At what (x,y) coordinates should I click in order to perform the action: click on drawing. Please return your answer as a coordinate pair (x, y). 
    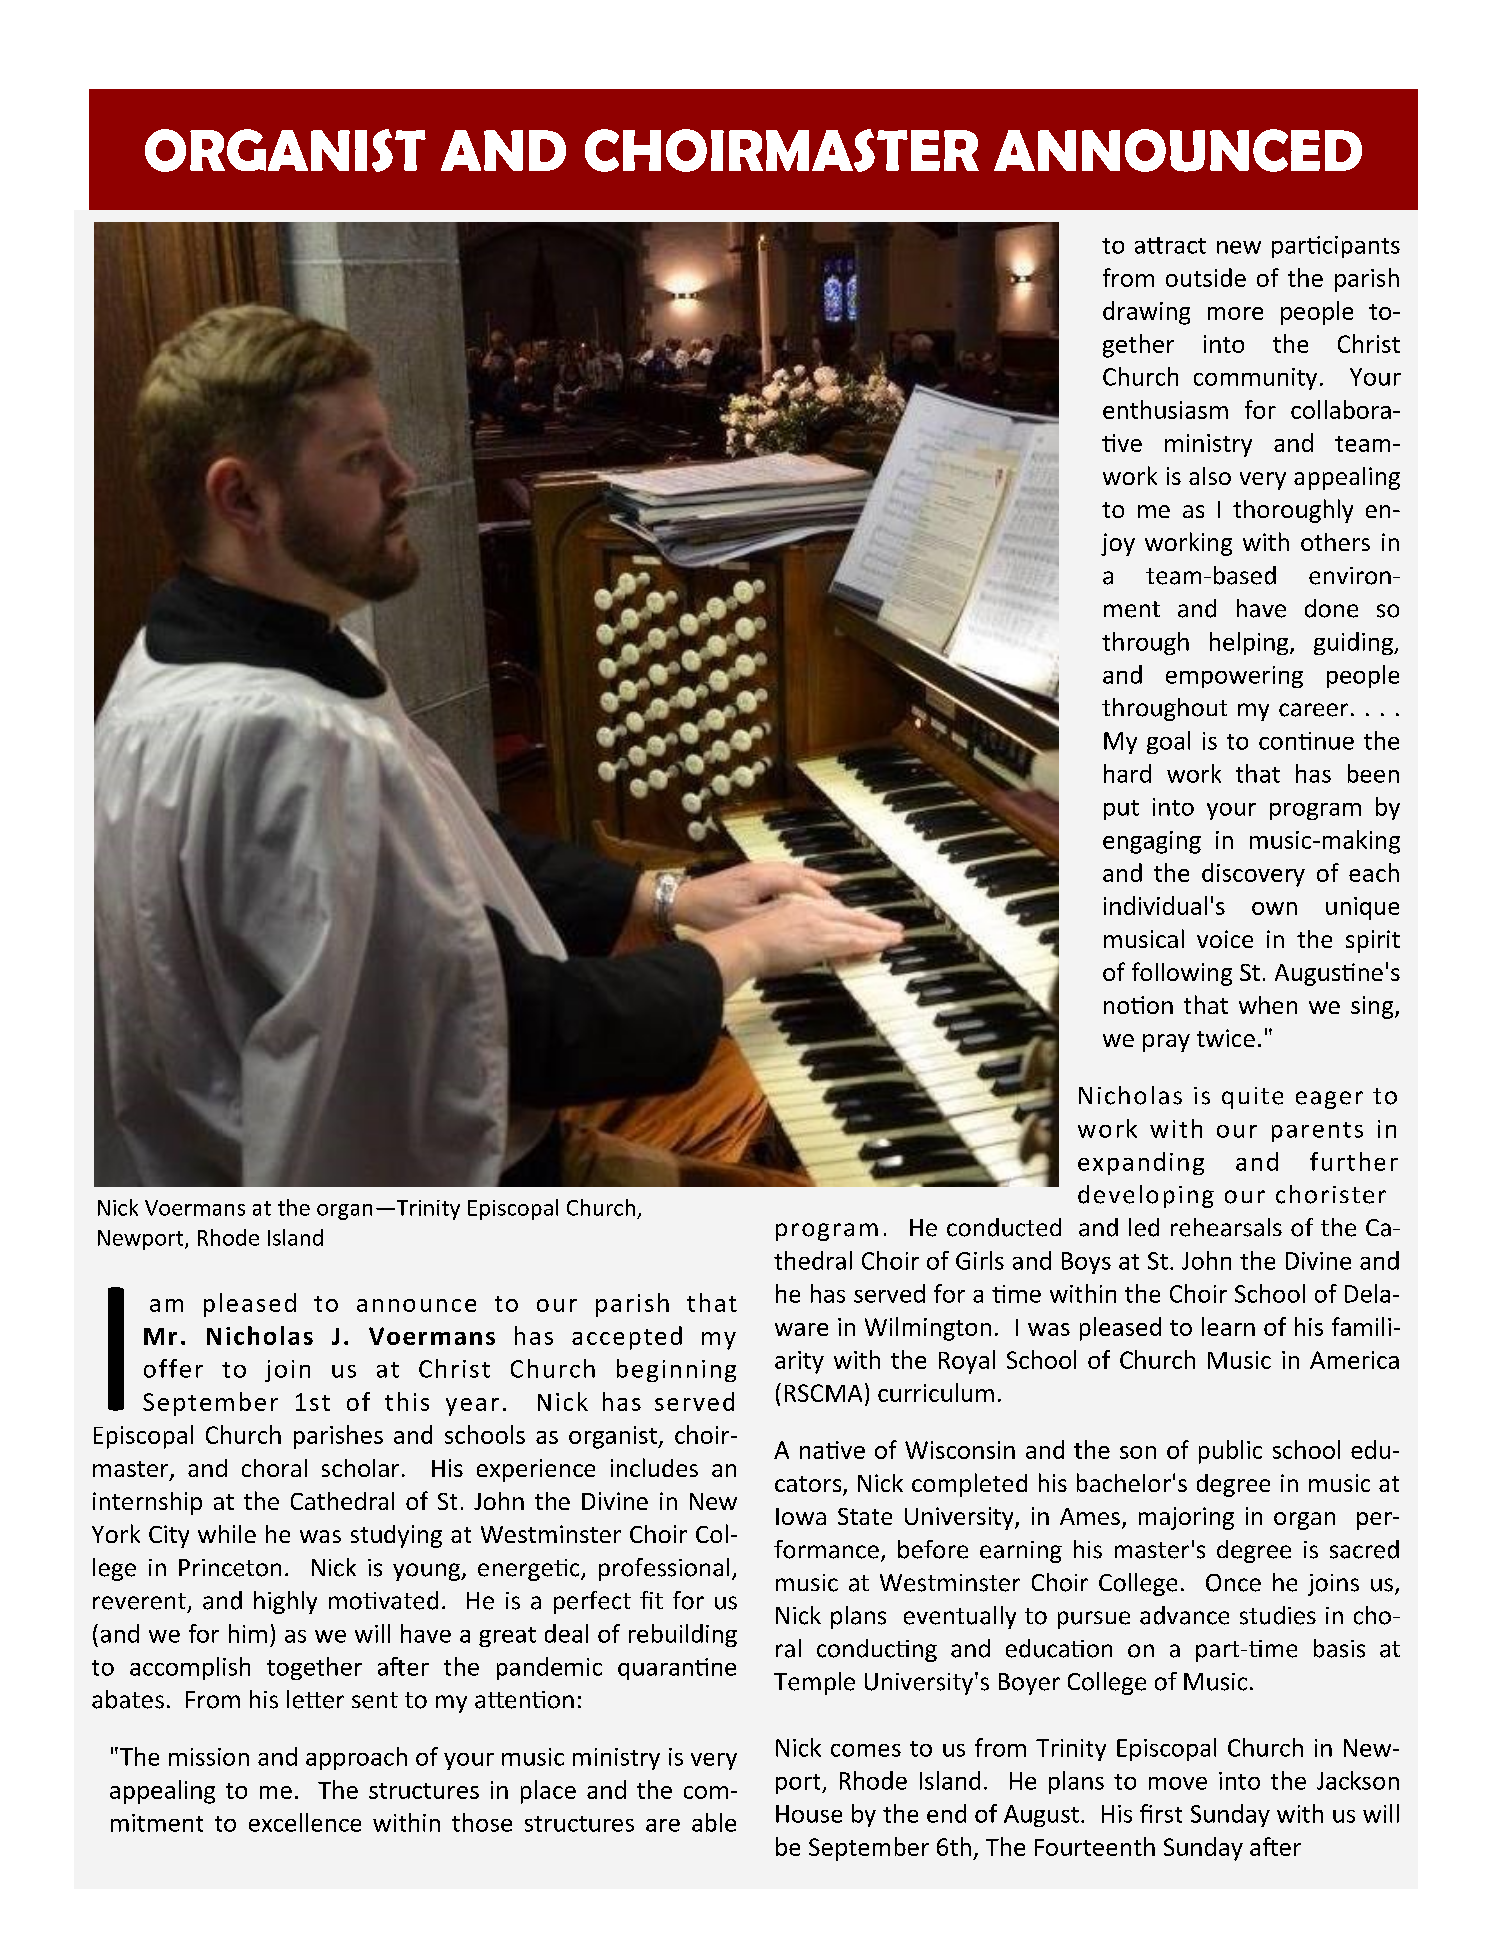
    Looking at the image, I should click on (1146, 313).
